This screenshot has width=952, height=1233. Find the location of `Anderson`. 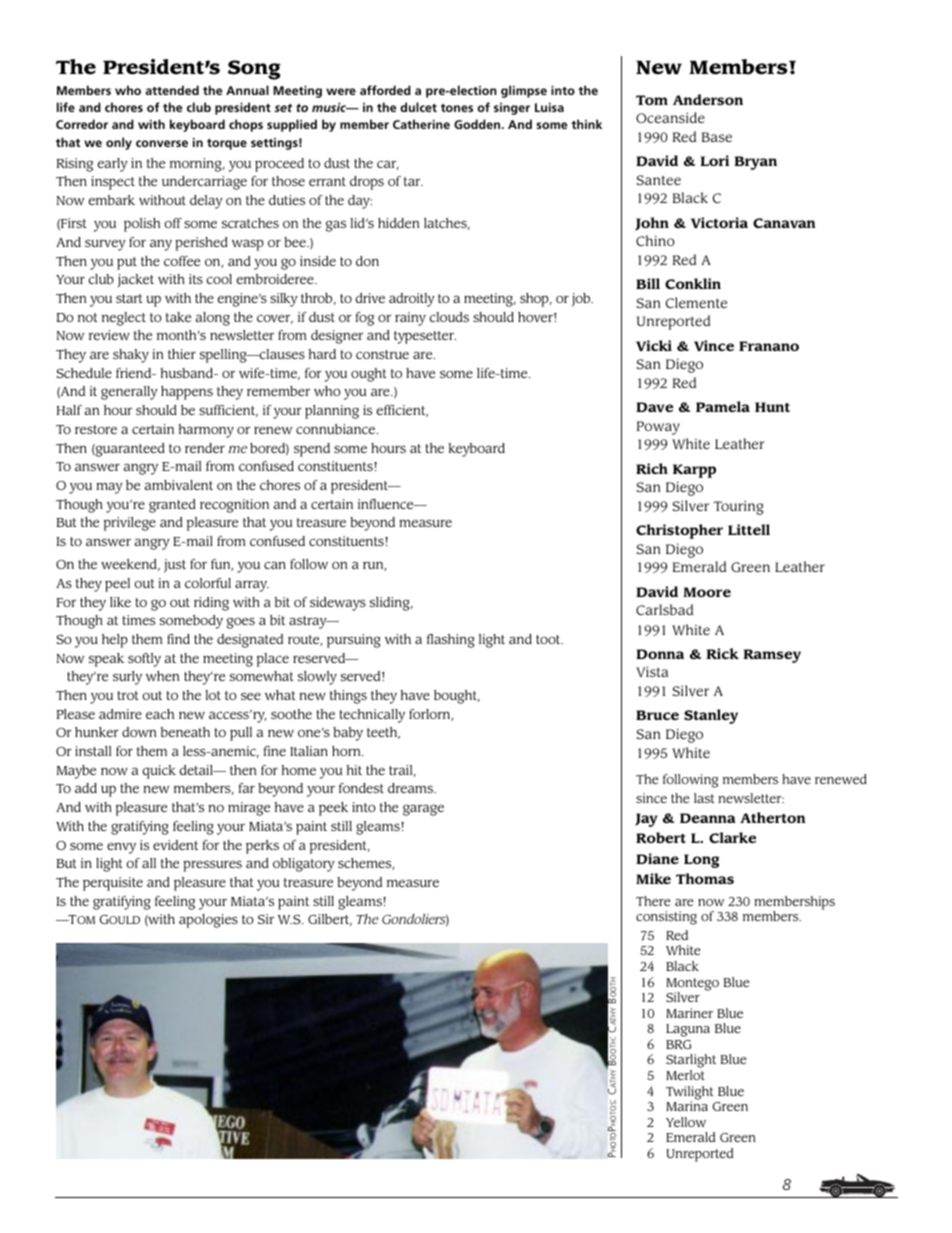

Anderson is located at coordinates (708, 99).
